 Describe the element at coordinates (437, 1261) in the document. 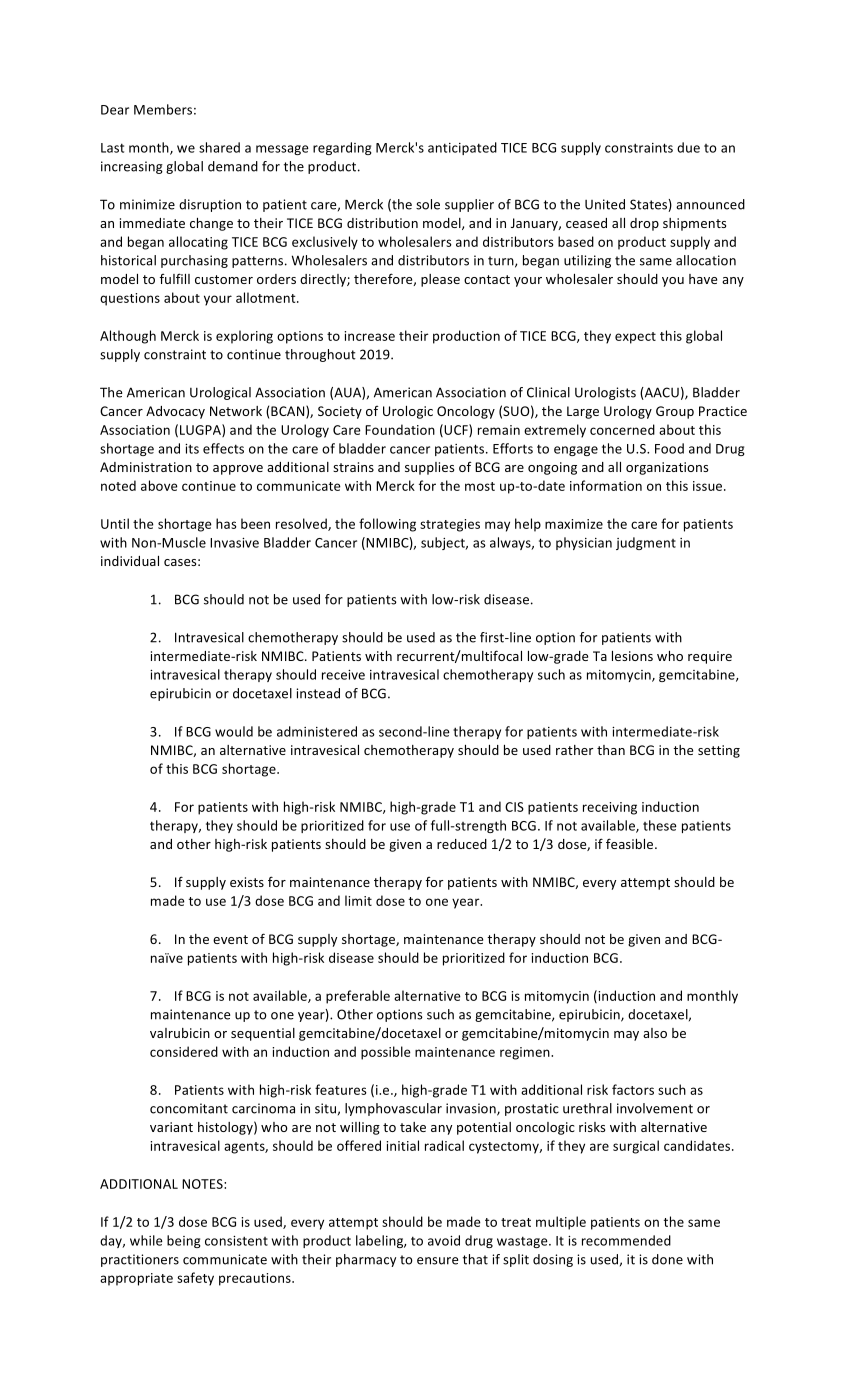

I see `ensure` at that location.
